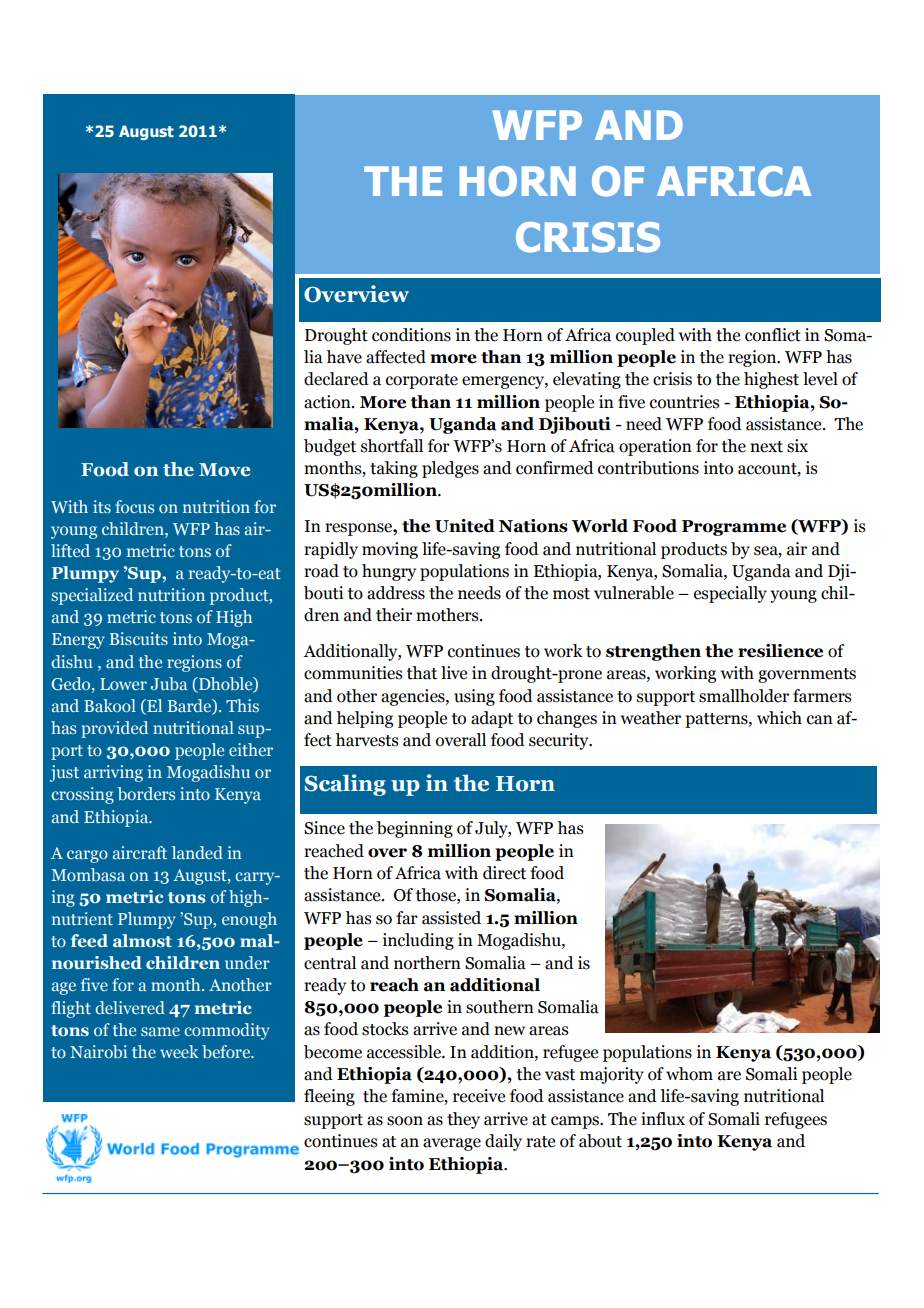  What do you see at coordinates (336, 379) in the screenshot?
I see `declared` at bounding box center [336, 379].
